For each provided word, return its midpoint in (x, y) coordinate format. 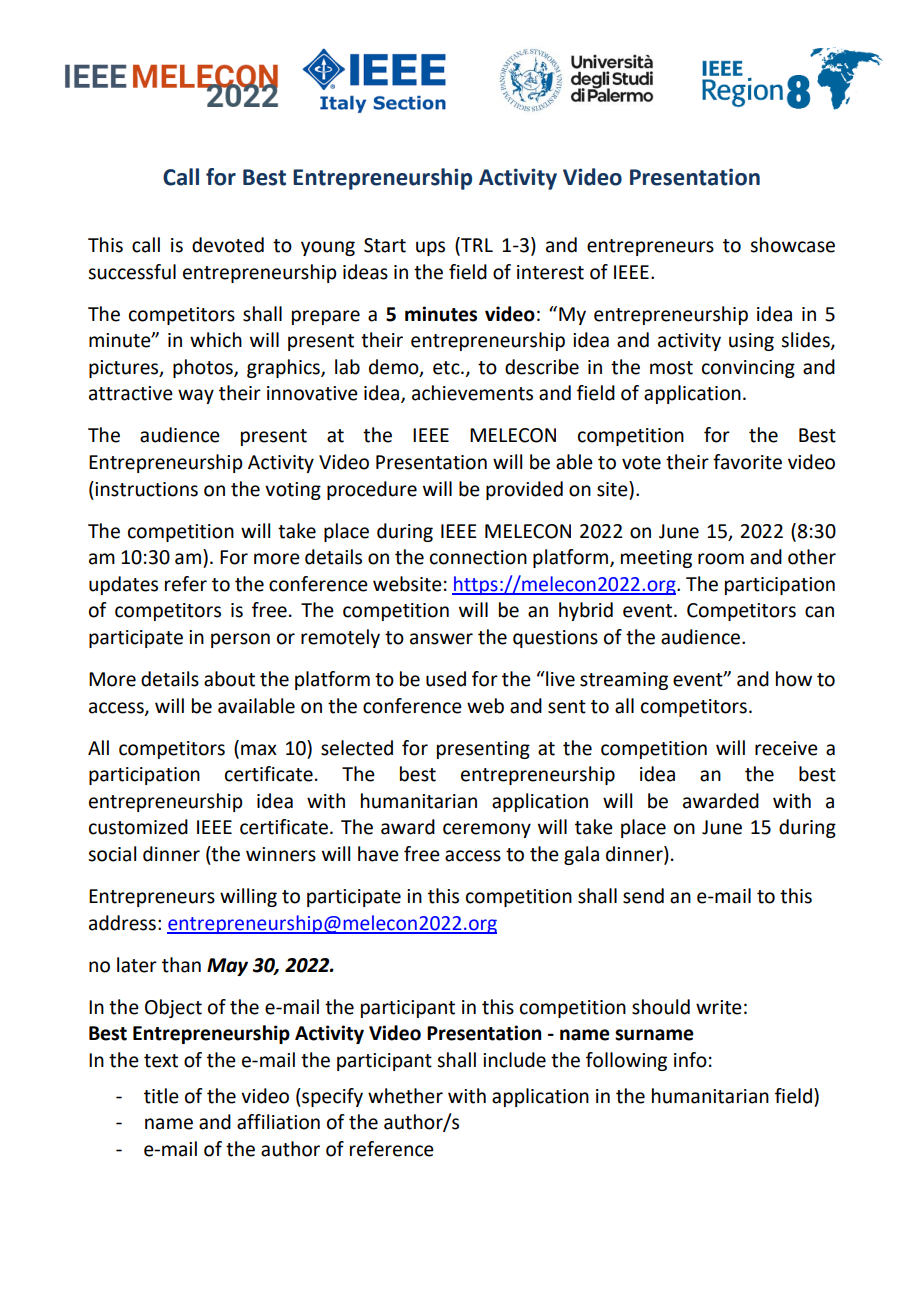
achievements (472, 393)
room (721, 559)
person (240, 640)
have (378, 854)
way (196, 396)
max (259, 750)
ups (430, 248)
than (181, 965)
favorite (747, 462)
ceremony (487, 830)
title (161, 1096)
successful (132, 272)
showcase (792, 245)
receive (786, 748)
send (643, 896)
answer (441, 639)
